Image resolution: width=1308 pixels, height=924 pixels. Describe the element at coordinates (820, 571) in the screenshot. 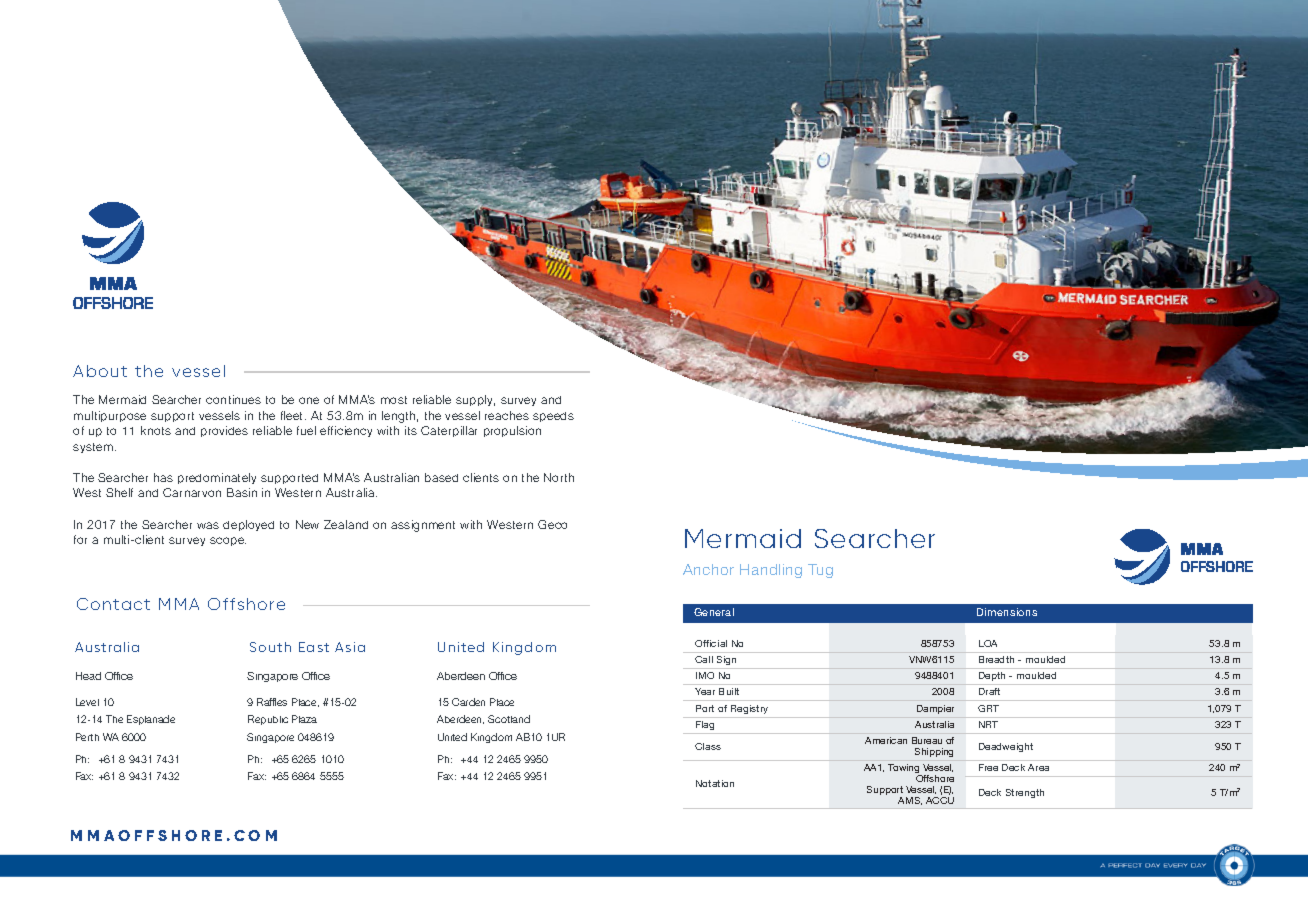

I see `Tug` at that location.
